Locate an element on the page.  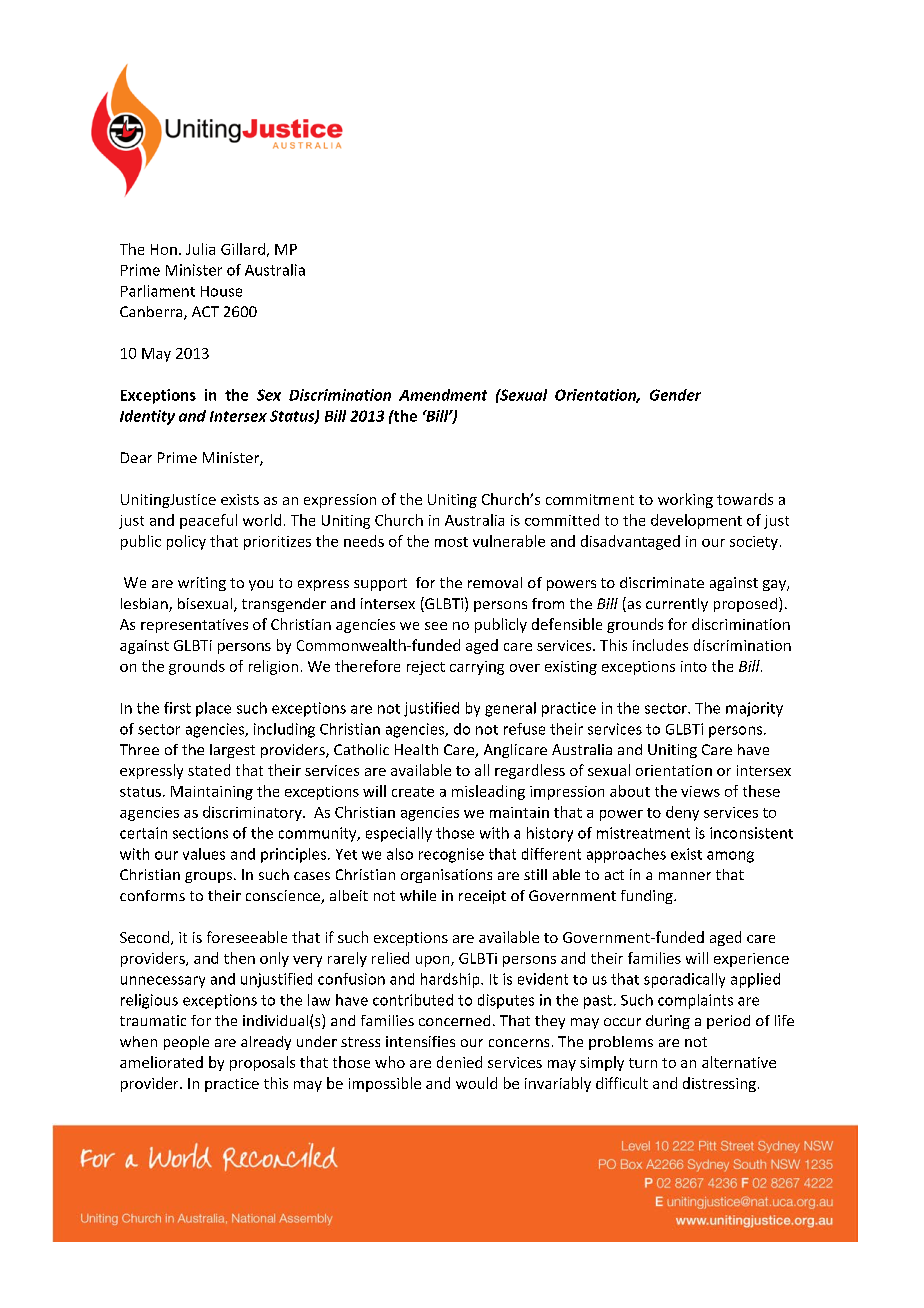
writing is located at coordinates (202, 584).
